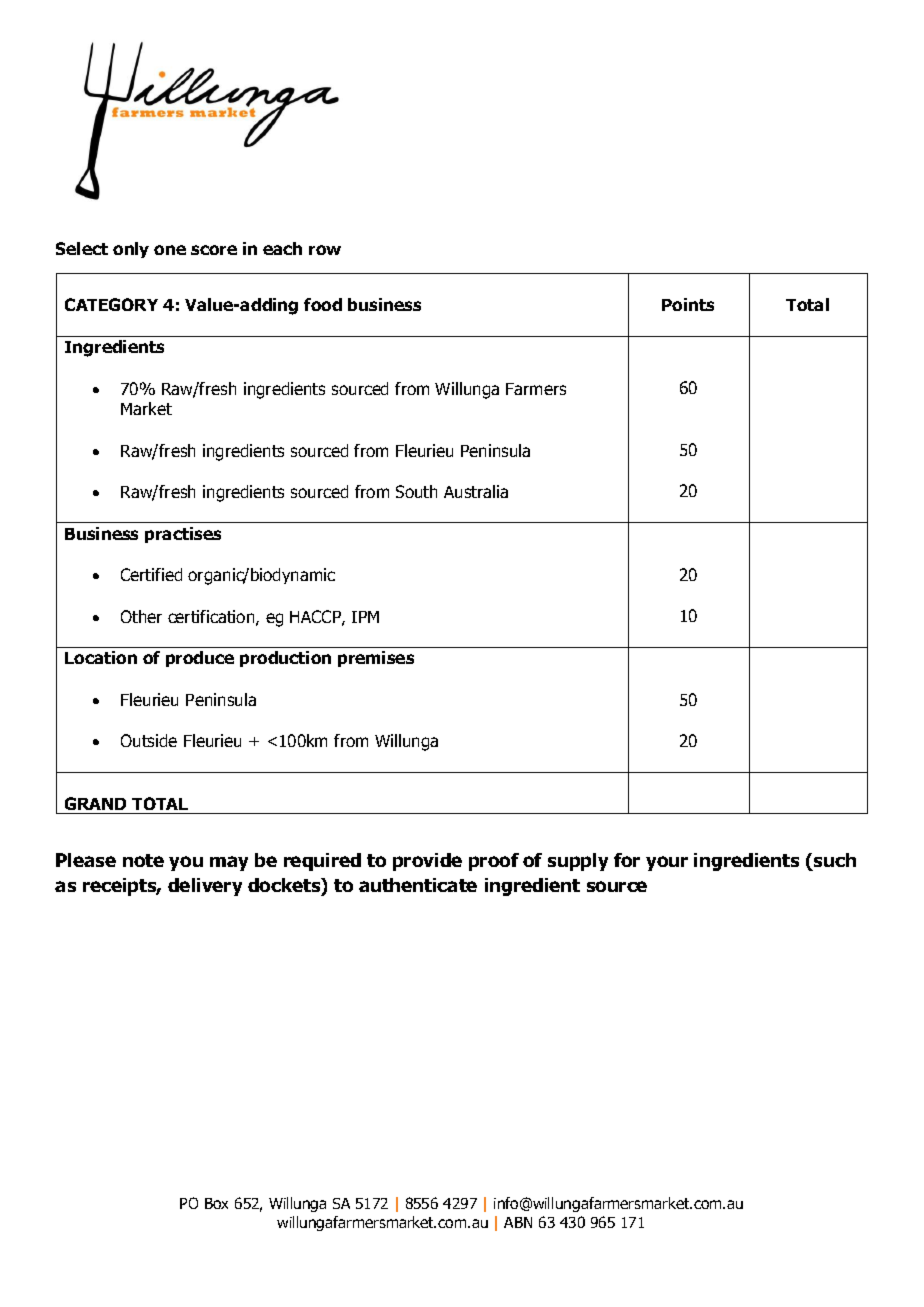 This image has width=924, height=1307. What do you see at coordinates (170, 250) in the image?
I see `one` at bounding box center [170, 250].
